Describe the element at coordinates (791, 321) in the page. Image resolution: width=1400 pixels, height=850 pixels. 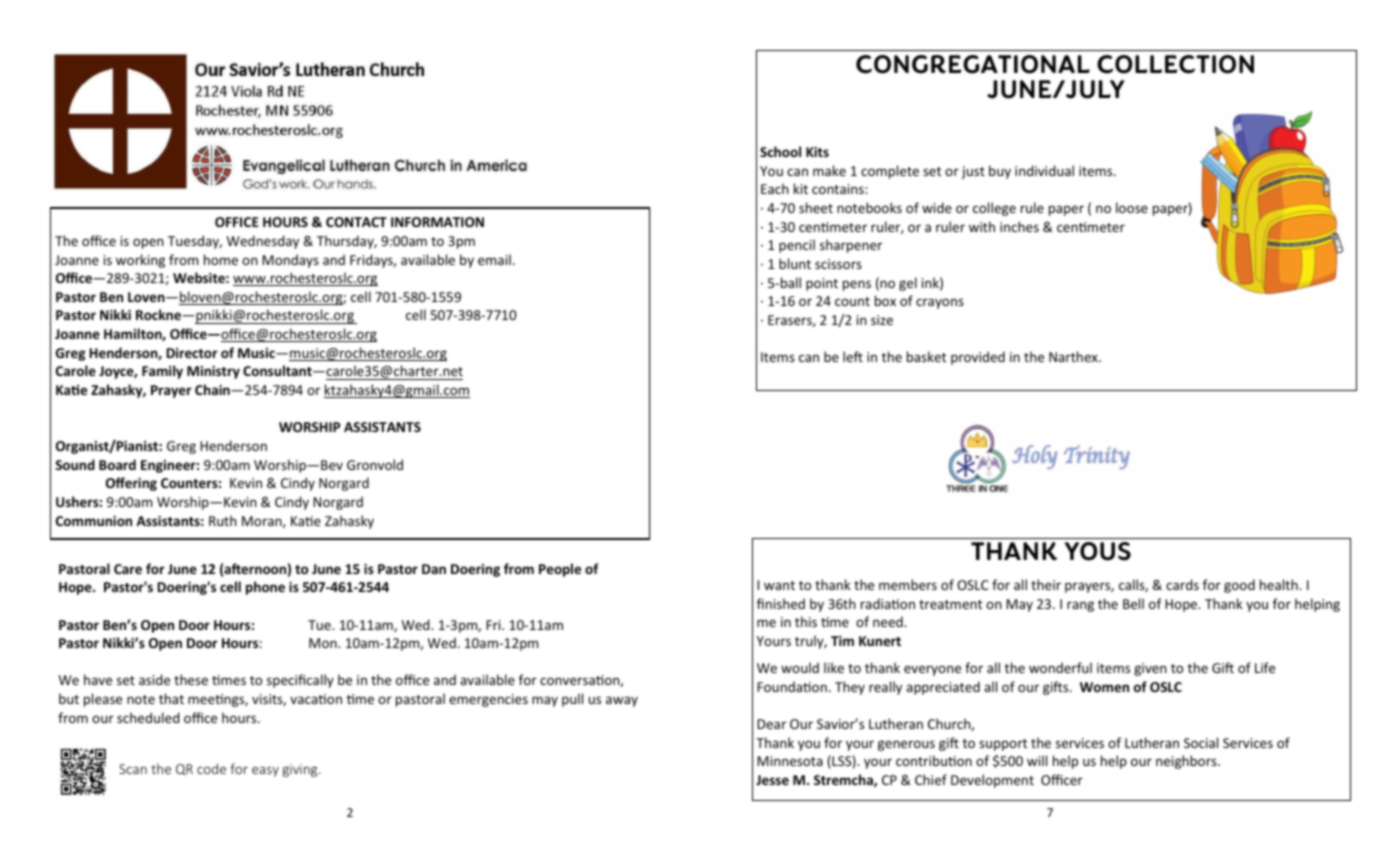
I see `Erasers` at that location.
